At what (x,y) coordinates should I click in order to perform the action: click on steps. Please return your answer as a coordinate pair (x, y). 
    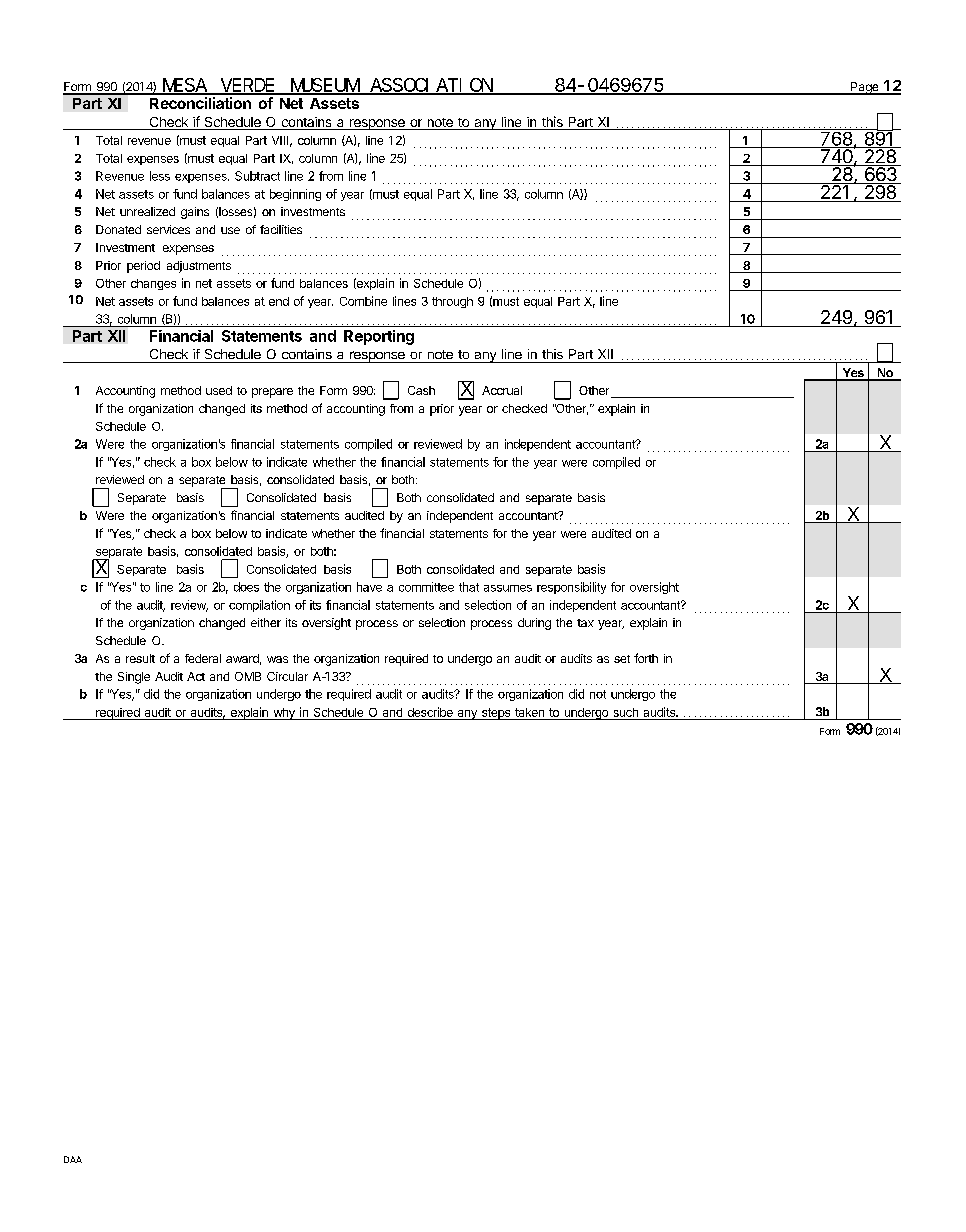
    Looking at the image, I should click on (496, 714).
